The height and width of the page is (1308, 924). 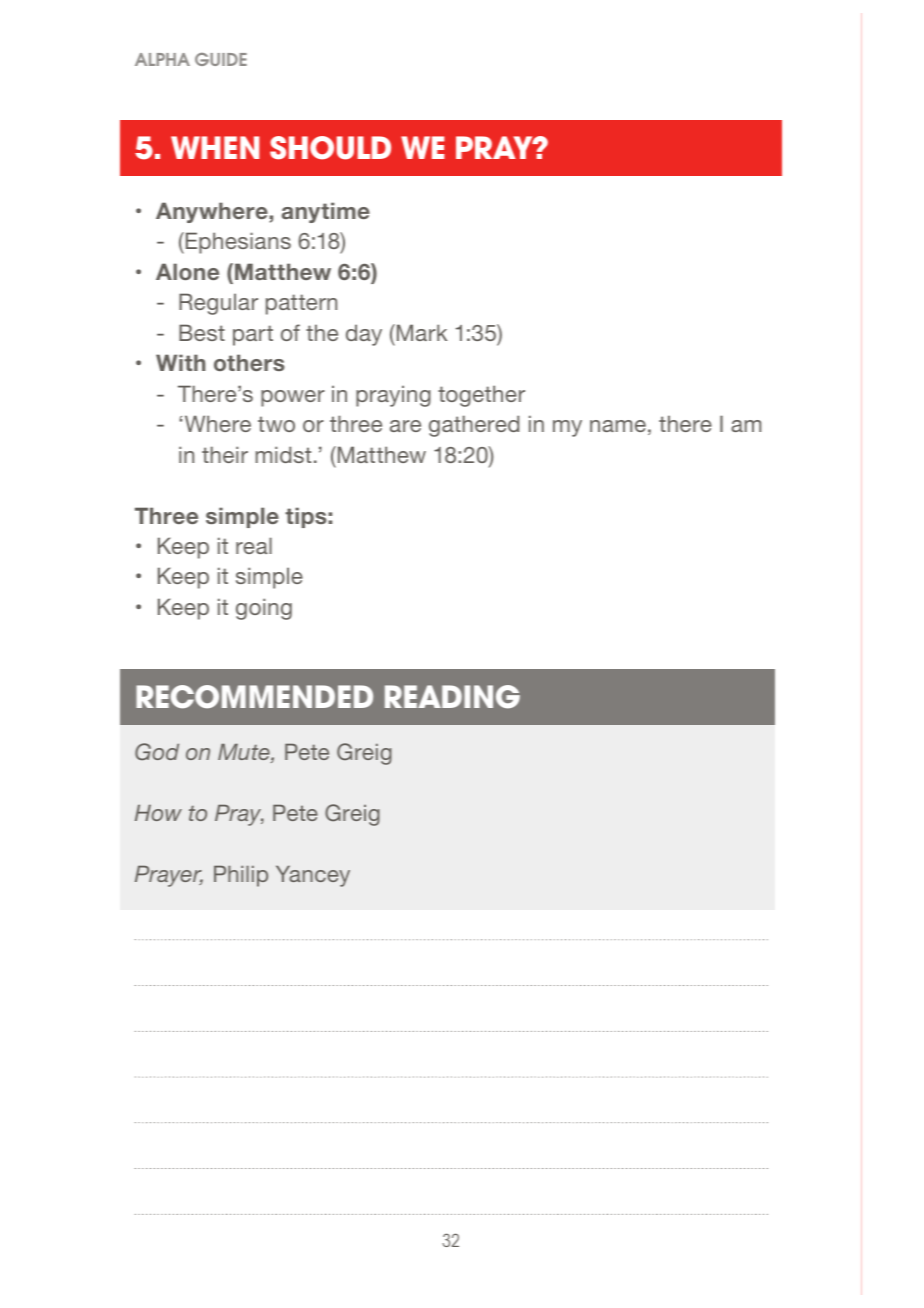 I want to click on anytime, so click(x=326, y=212).
